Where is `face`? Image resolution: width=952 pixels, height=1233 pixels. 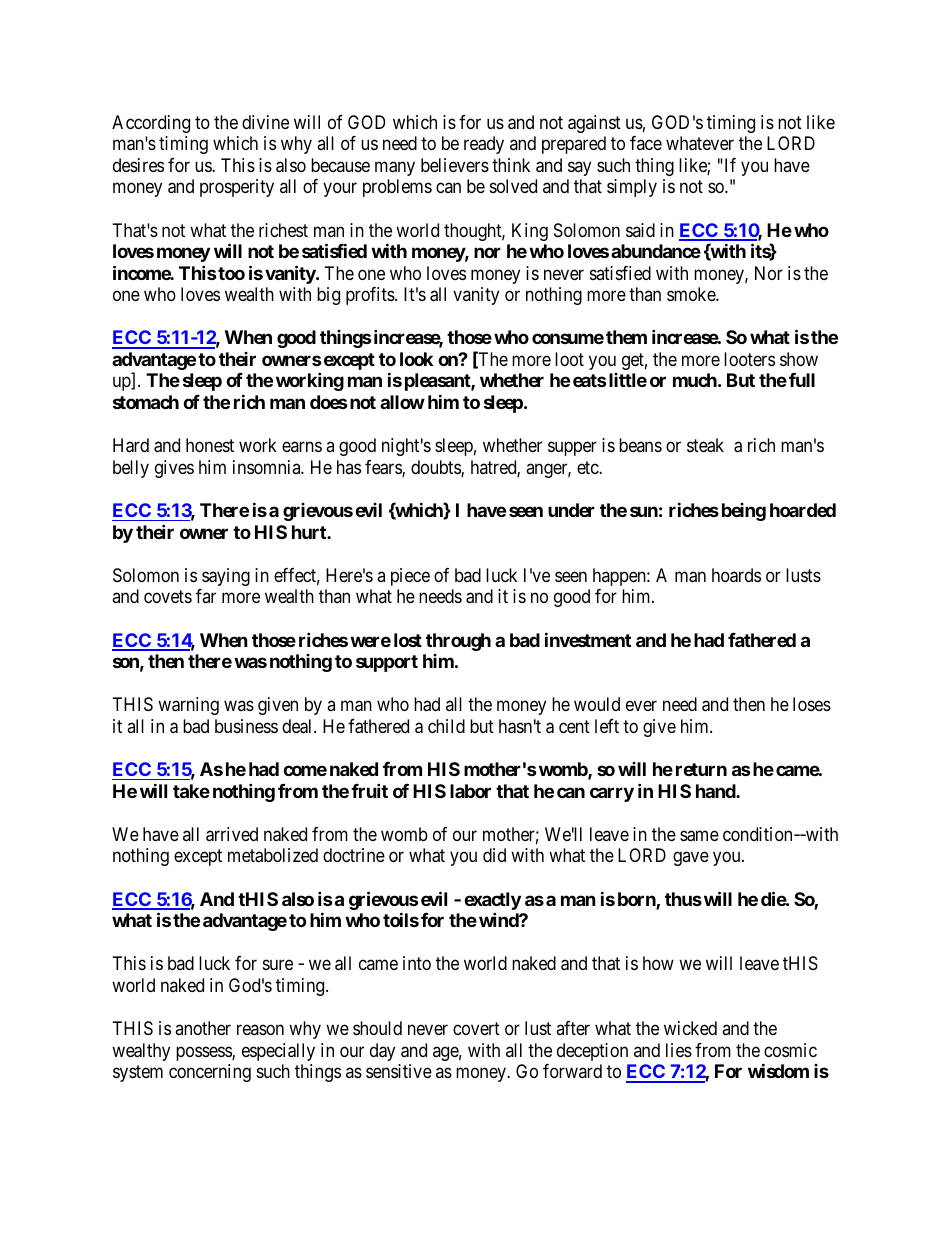
face is located at coordinates (646, 143).
